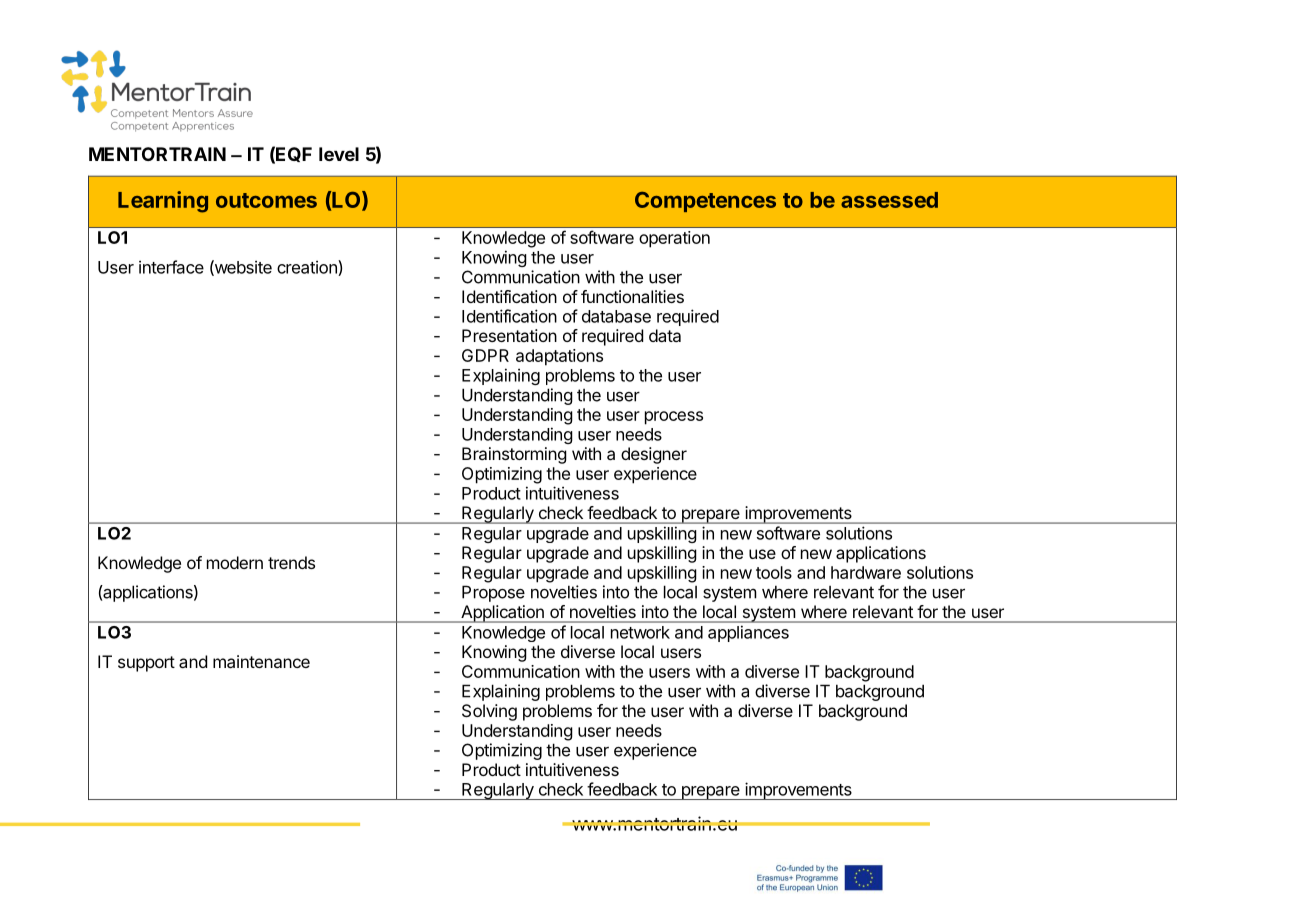 Image resolution: width=1309 pixels, height=924 pixels. What do you see at coordinates (261, 661) in the document?
I see `maintenance` at bounding box center [261, 661].
